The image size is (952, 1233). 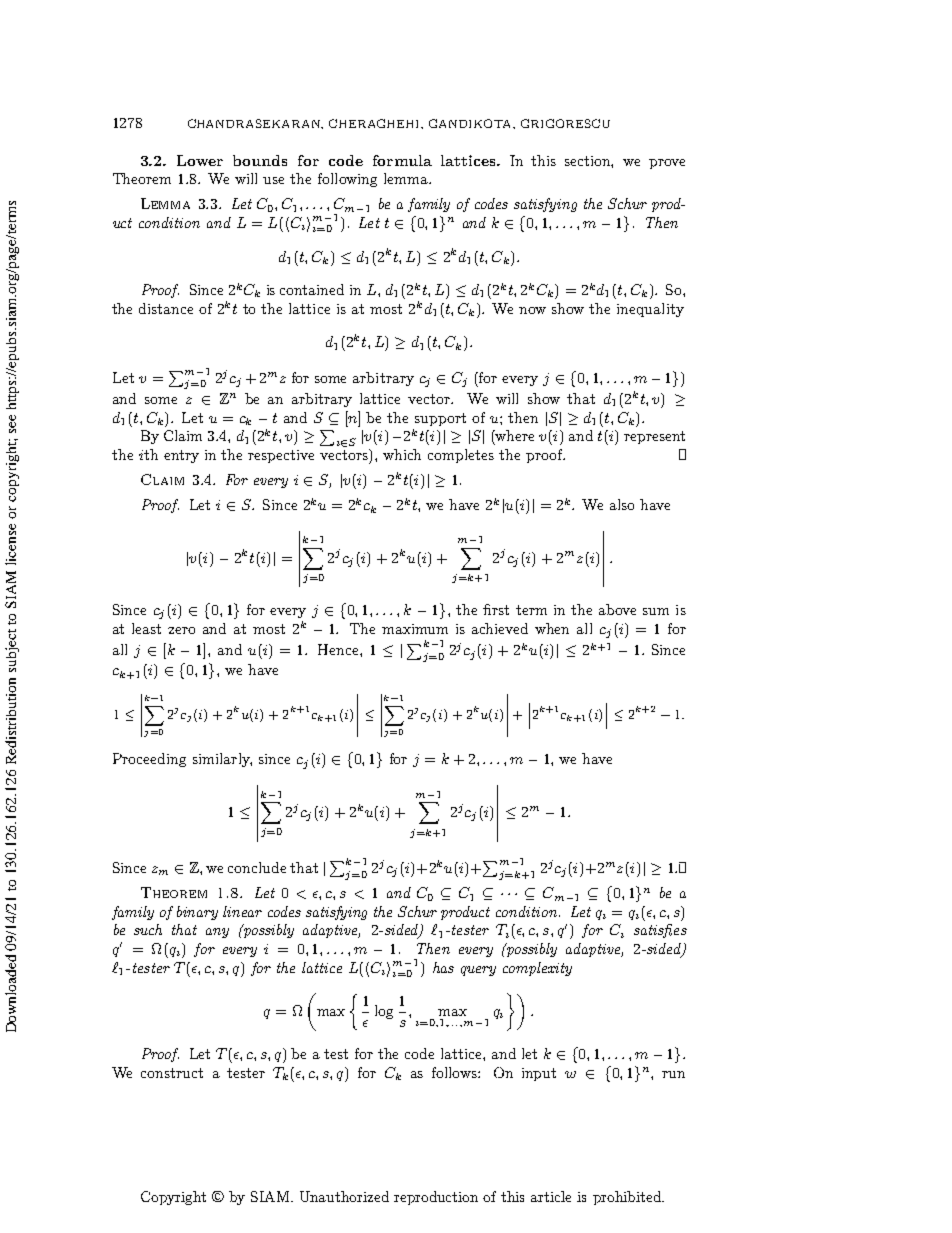 What do you see at coordinates (415, 629) in the document?
I see `maximum` at bounding box center [415, 629].
